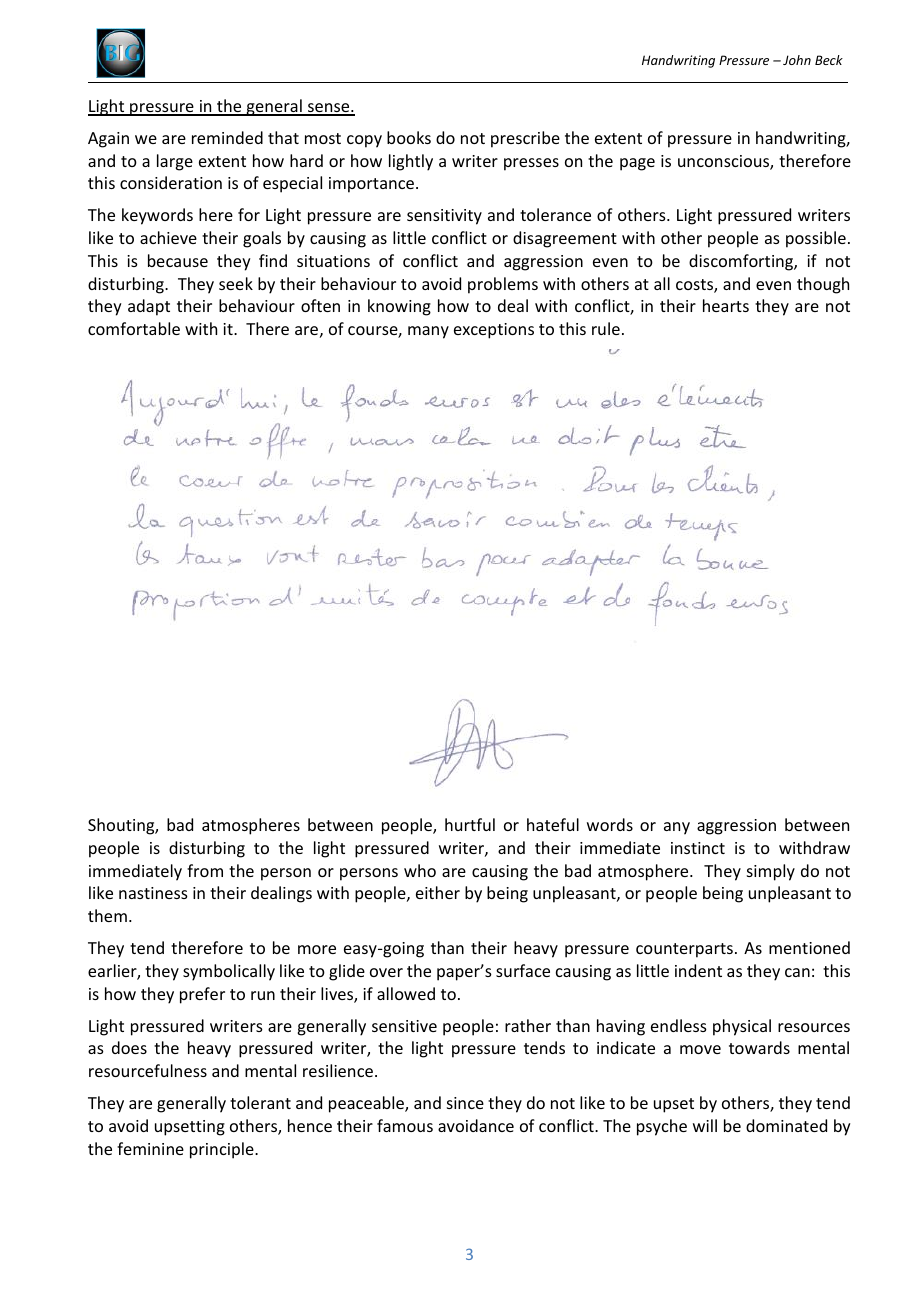 This screenshot has width=924, height=1307. I want to click on hearts, so click(726, 305).
